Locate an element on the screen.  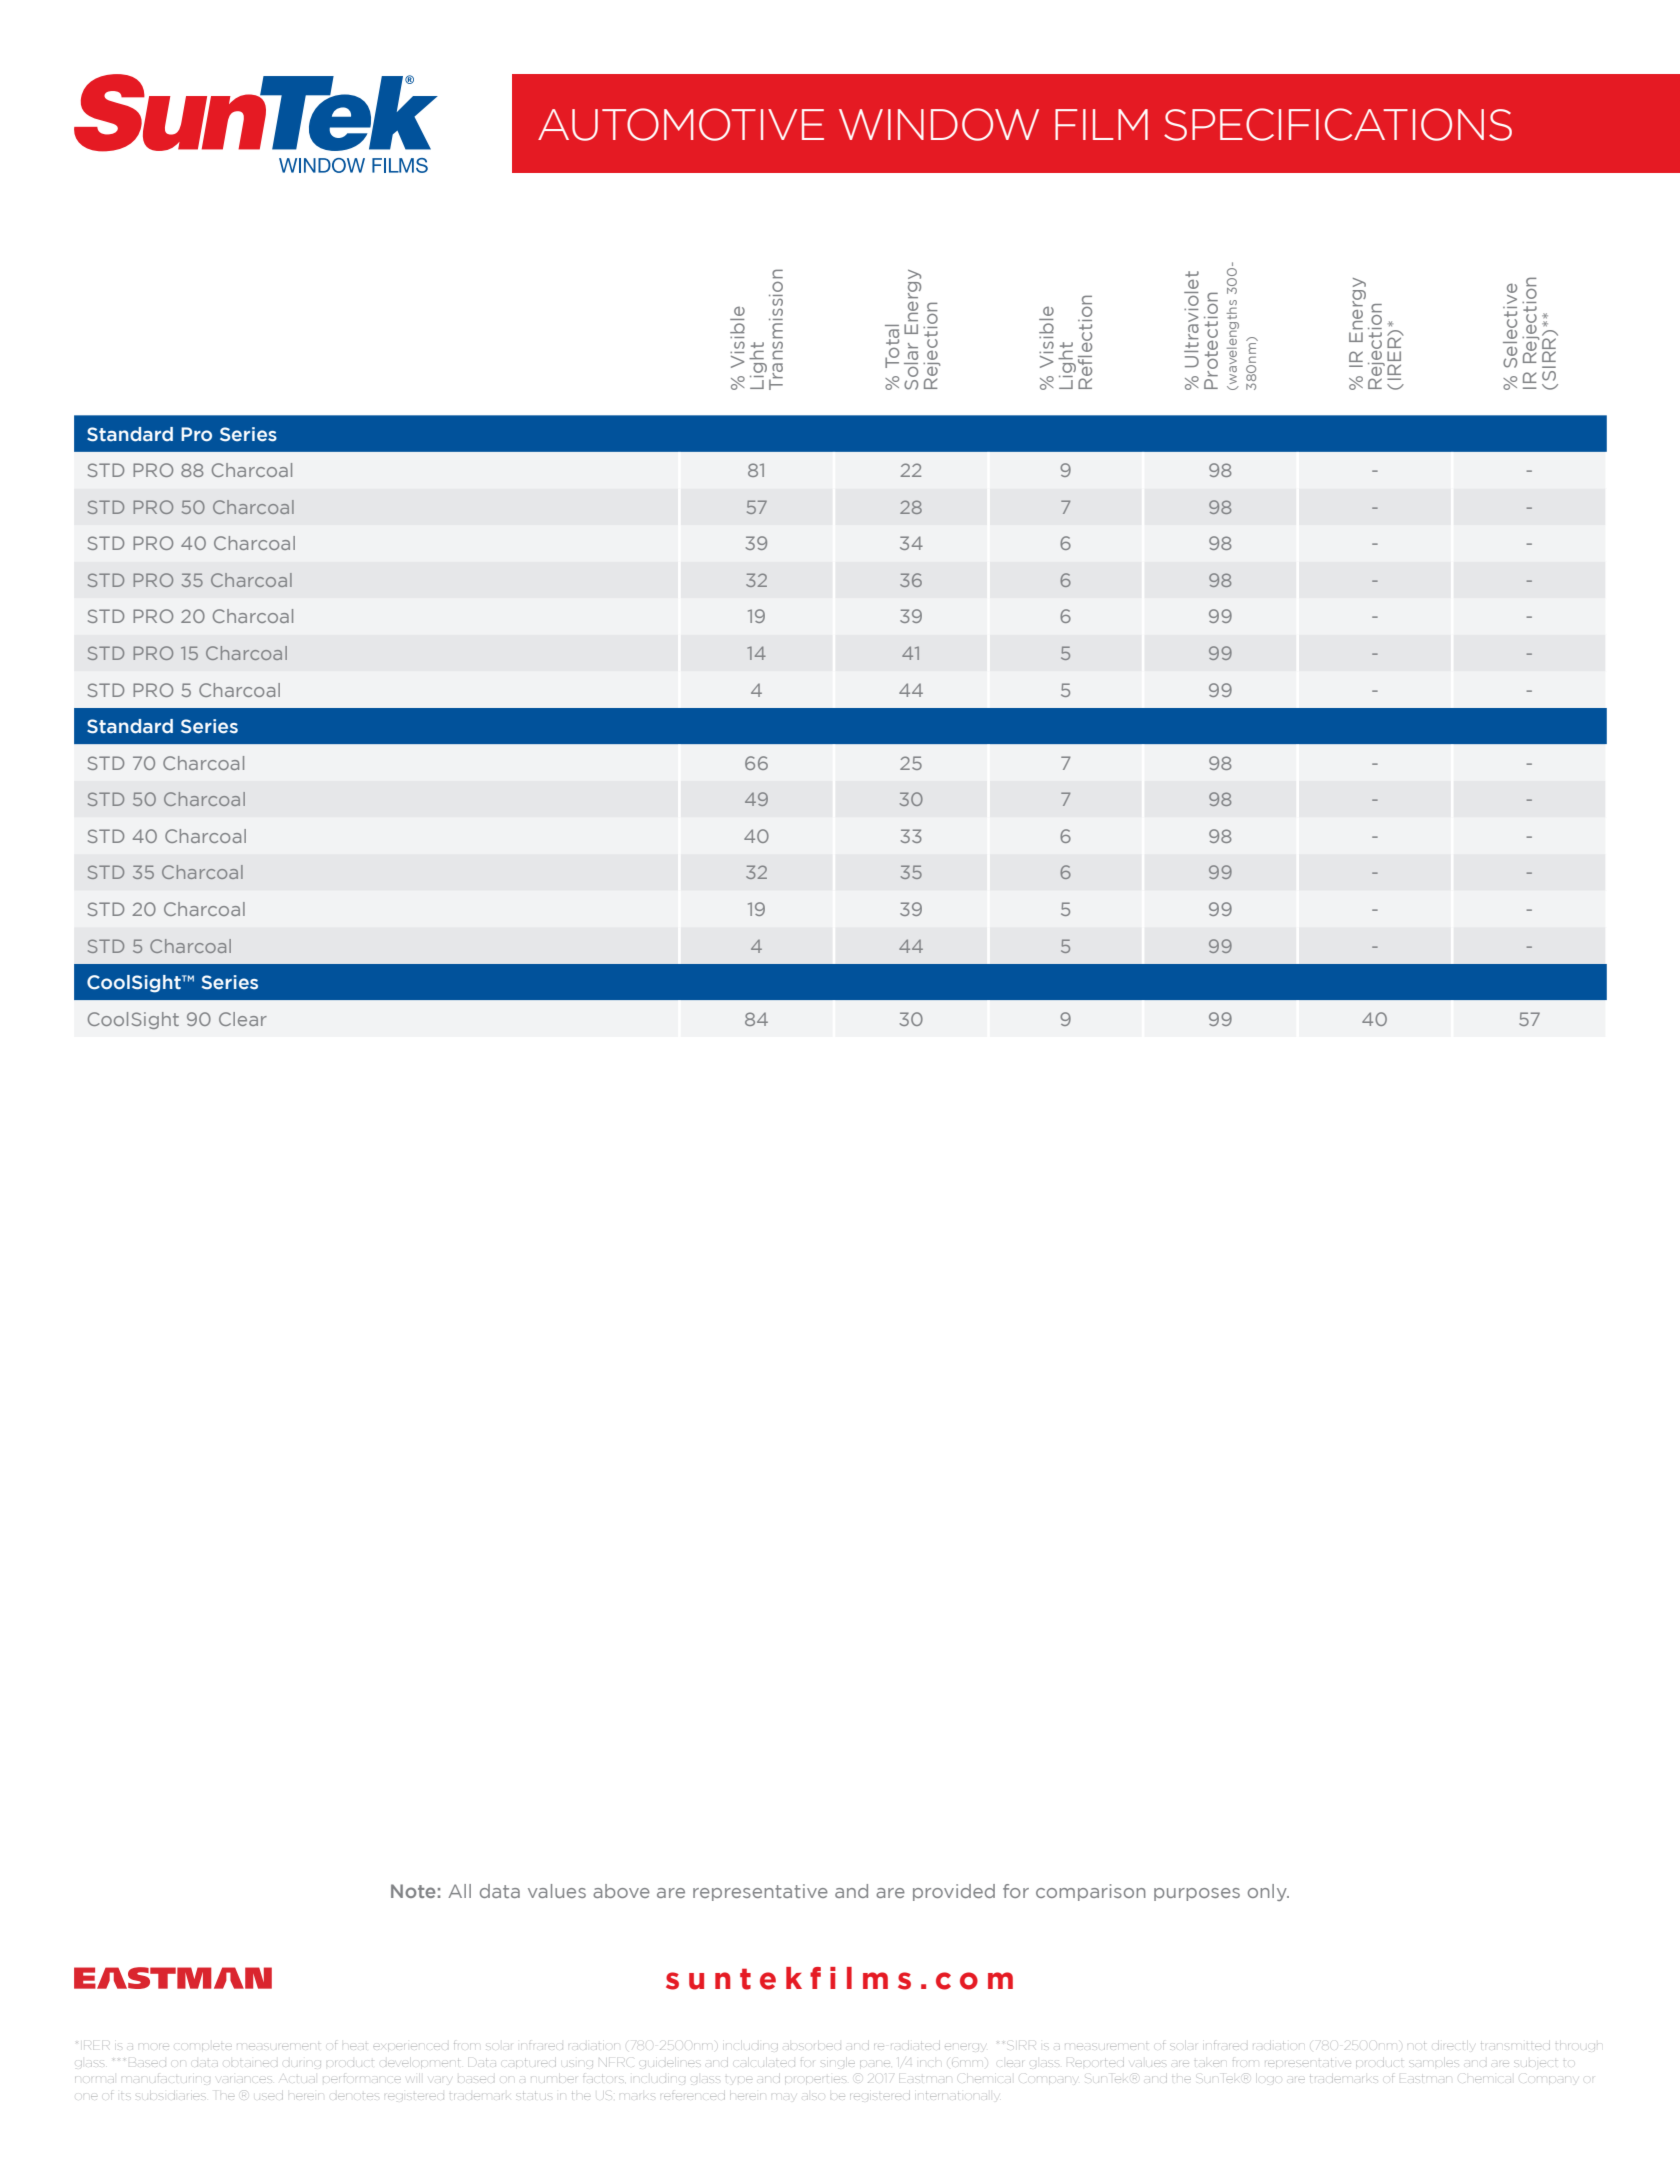
WINDOW is located at coordinates (939, 124).
